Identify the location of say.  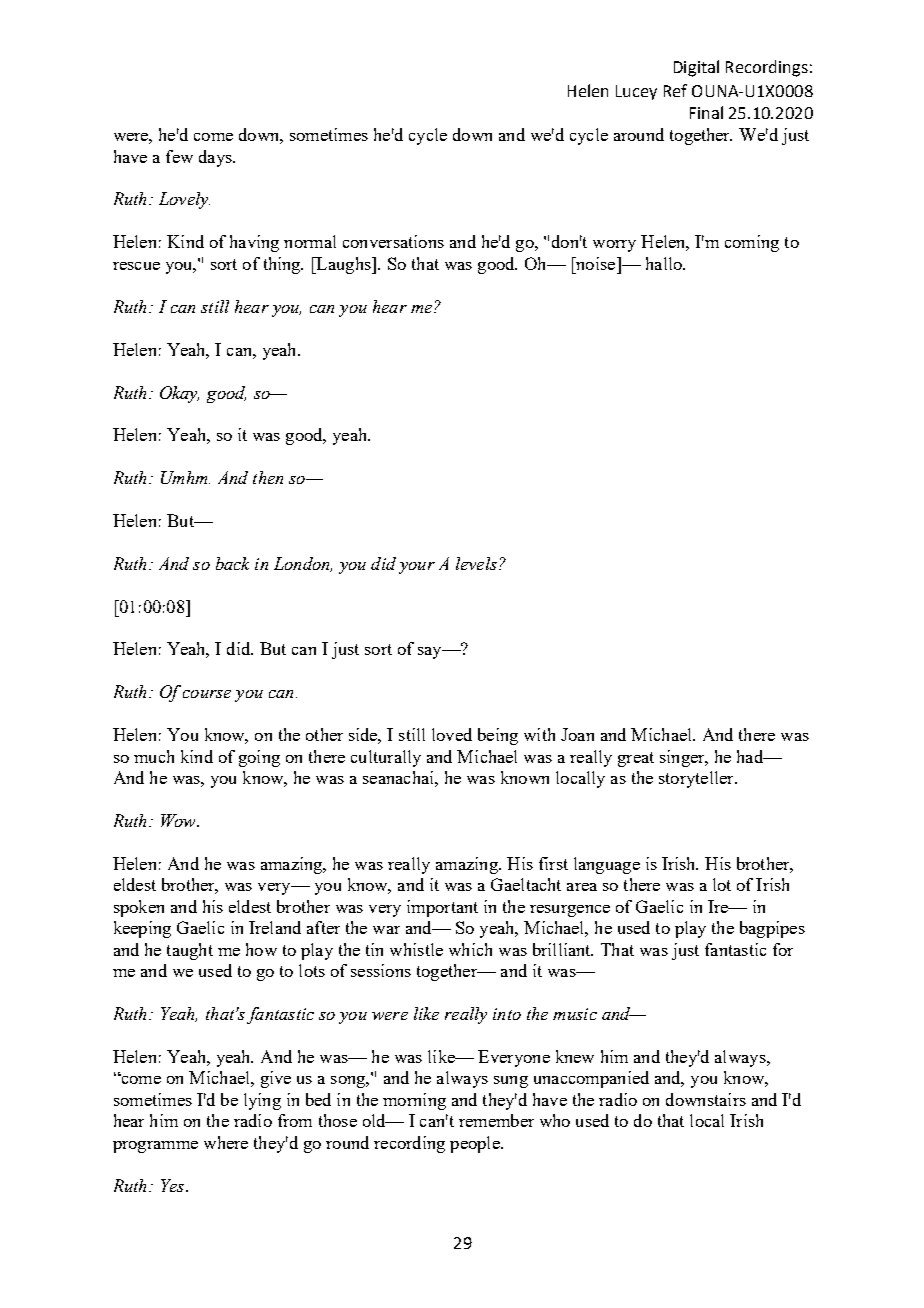
(431, 653).
